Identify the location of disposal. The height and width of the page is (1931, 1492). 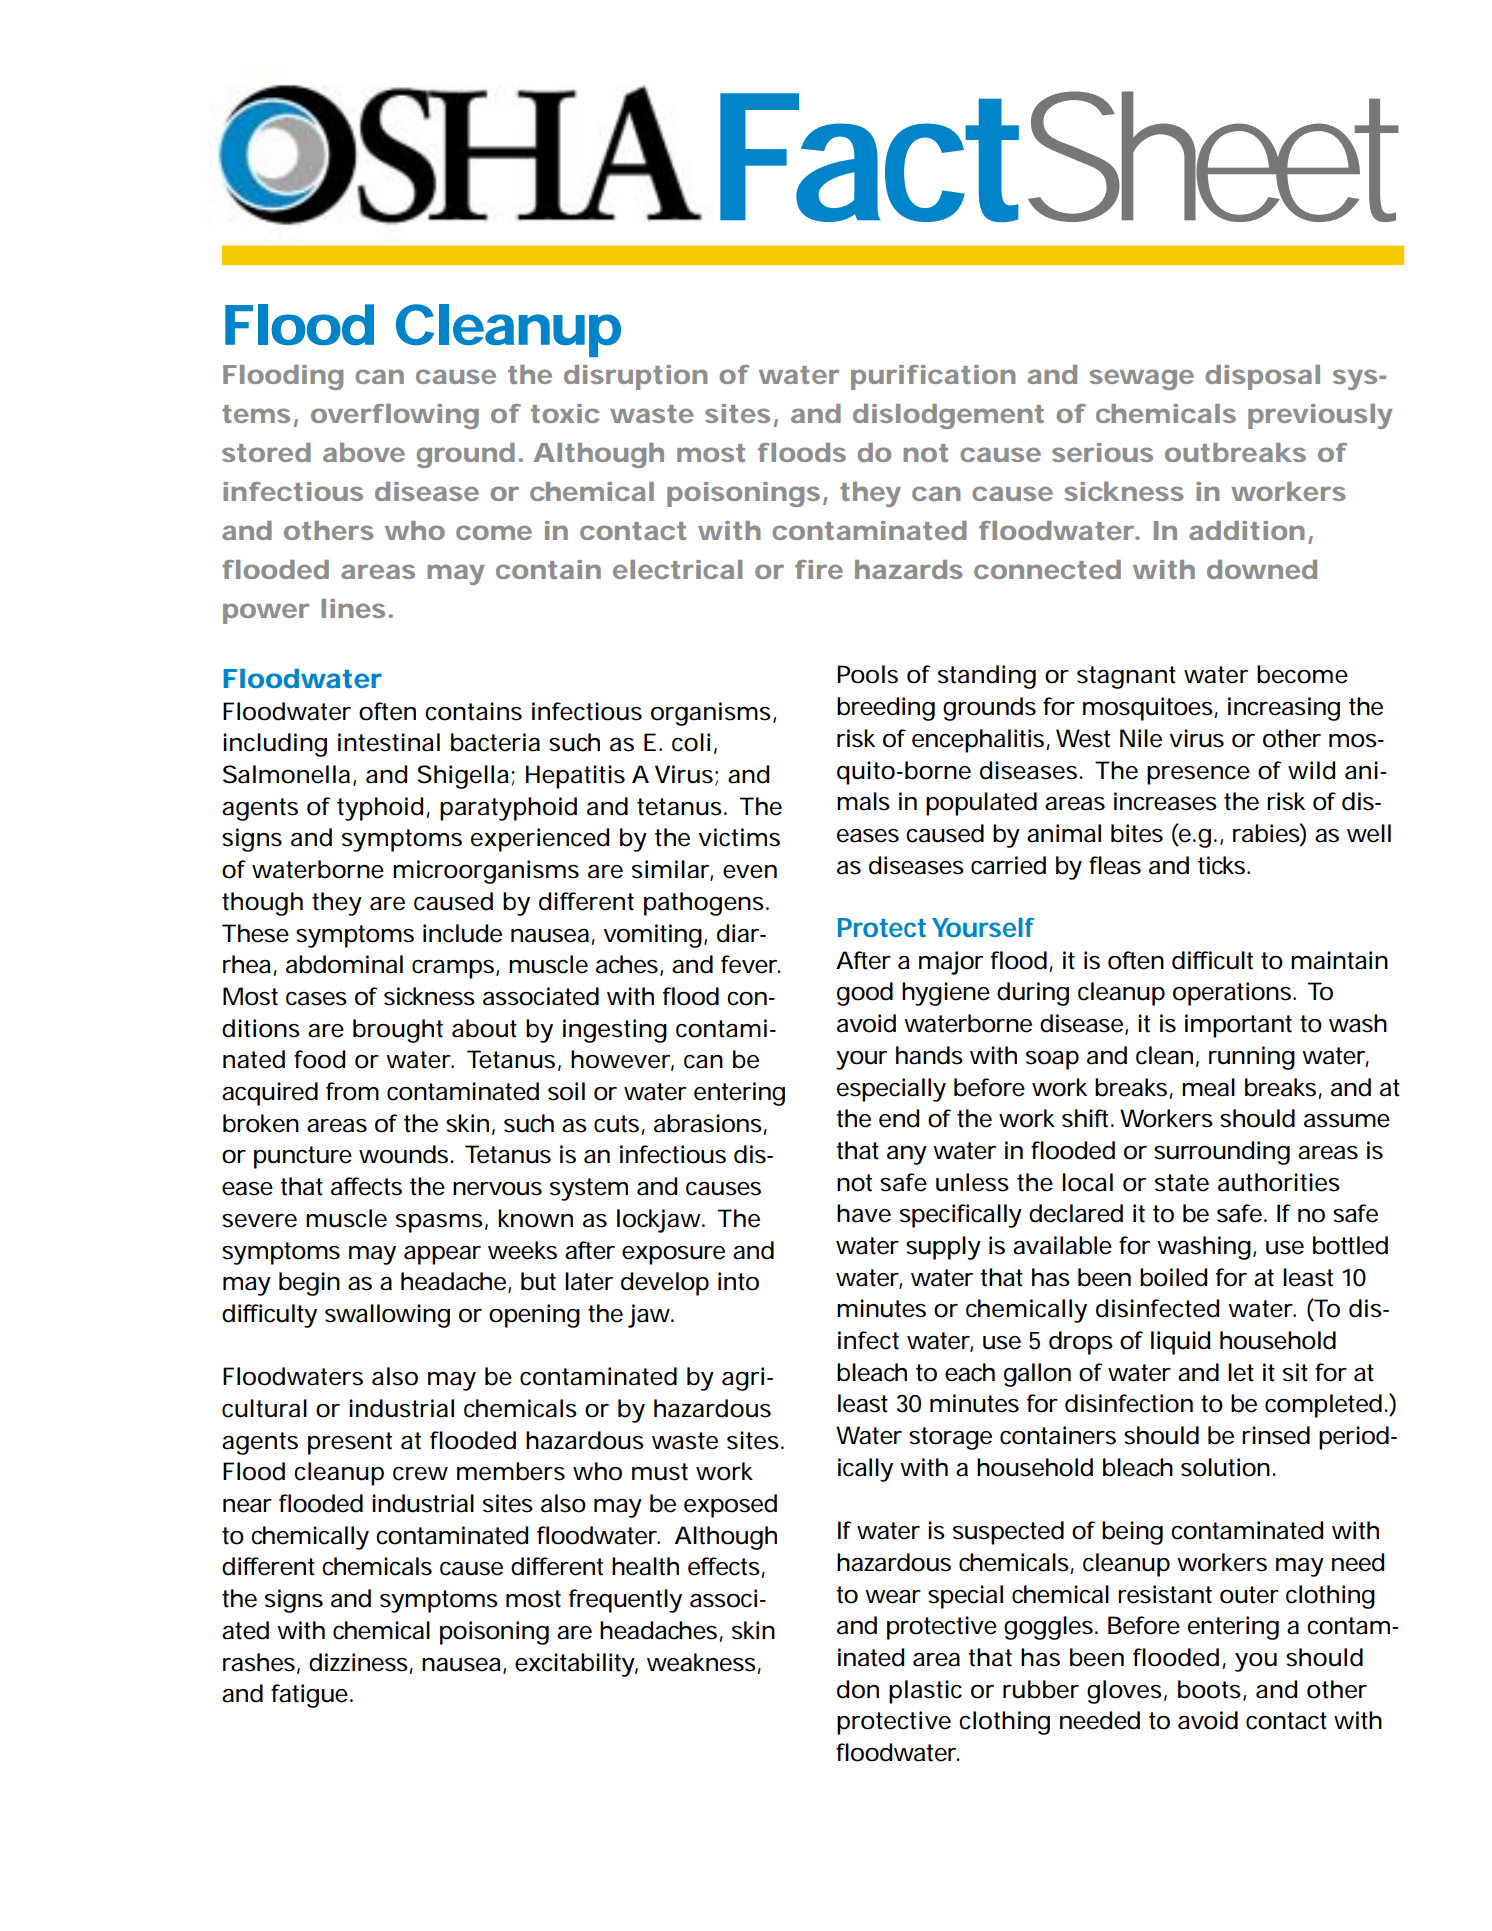
(1263, 377).
